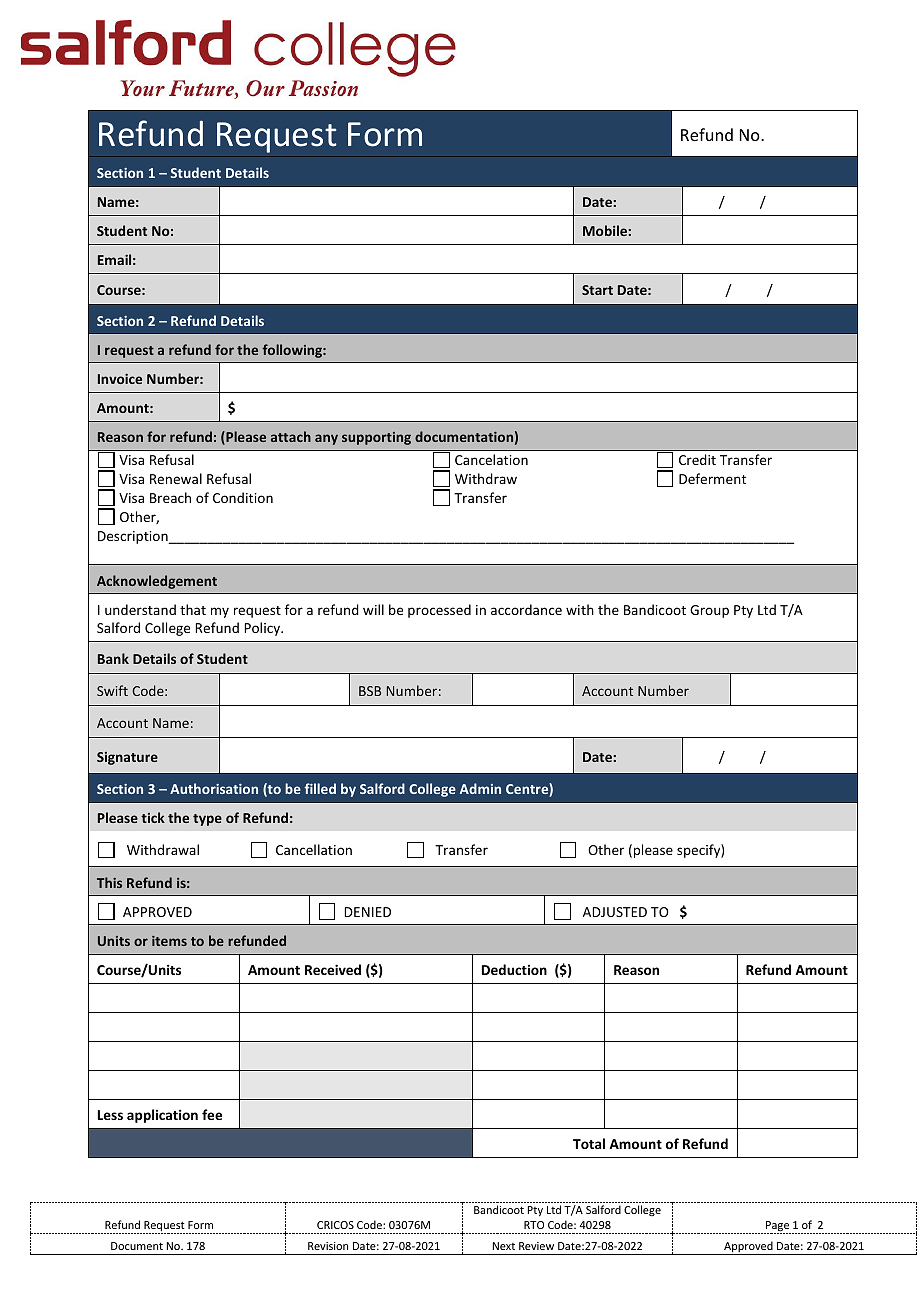  Describe the element at coordinates (615, 912) in the screenshot. I see `ADJUSTED` at that location.
